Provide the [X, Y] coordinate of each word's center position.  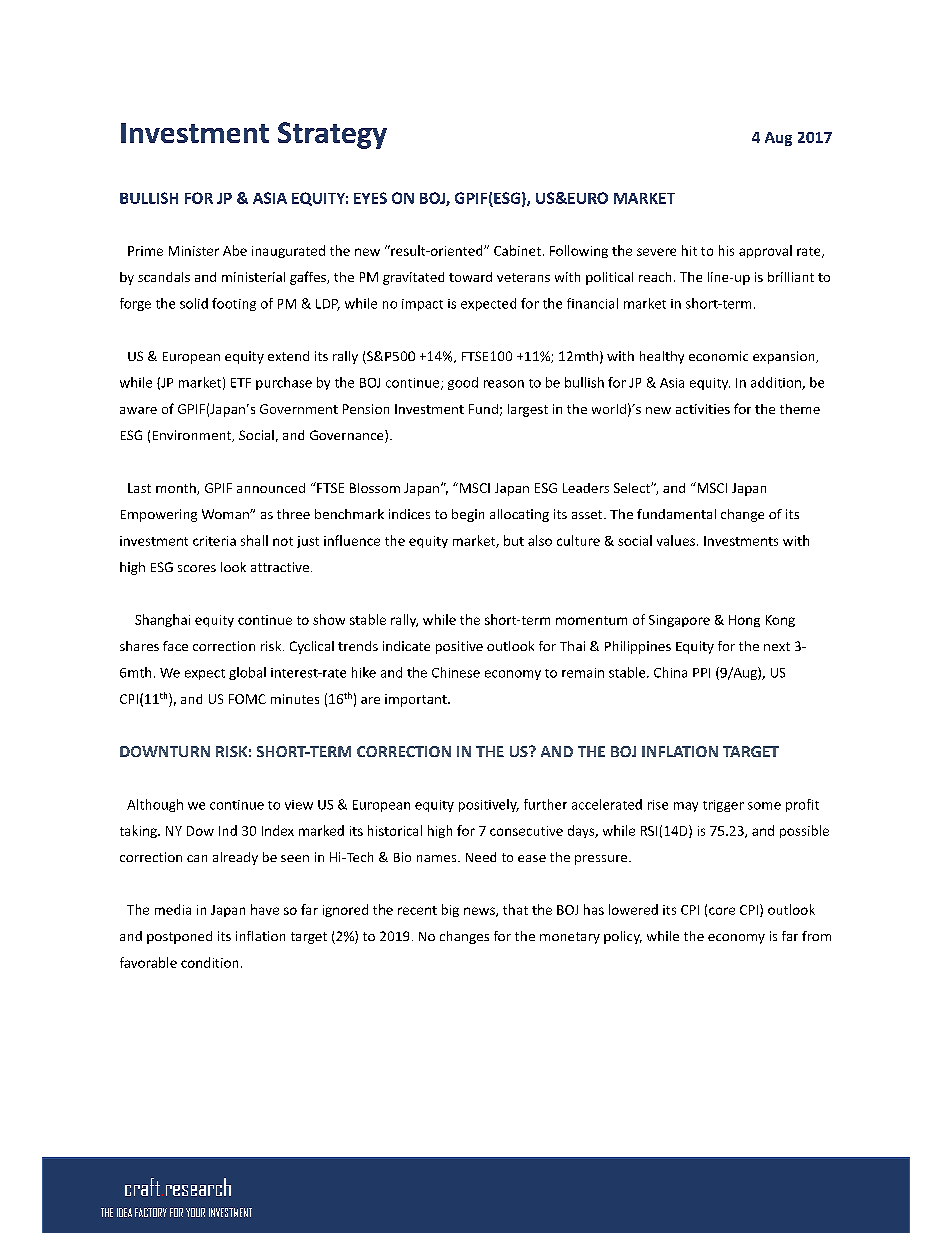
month [177, 489]
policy [623, 937]
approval [765, 251]
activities [703, 409]
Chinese [456, 672]
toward [470, 277]
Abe [235, 250]
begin [468, 515]
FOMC [247, 699]
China [670, 672]
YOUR [195, 1212]
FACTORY [151, 1212]
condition [209, 962]
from [816, 936]
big [450, 910]
